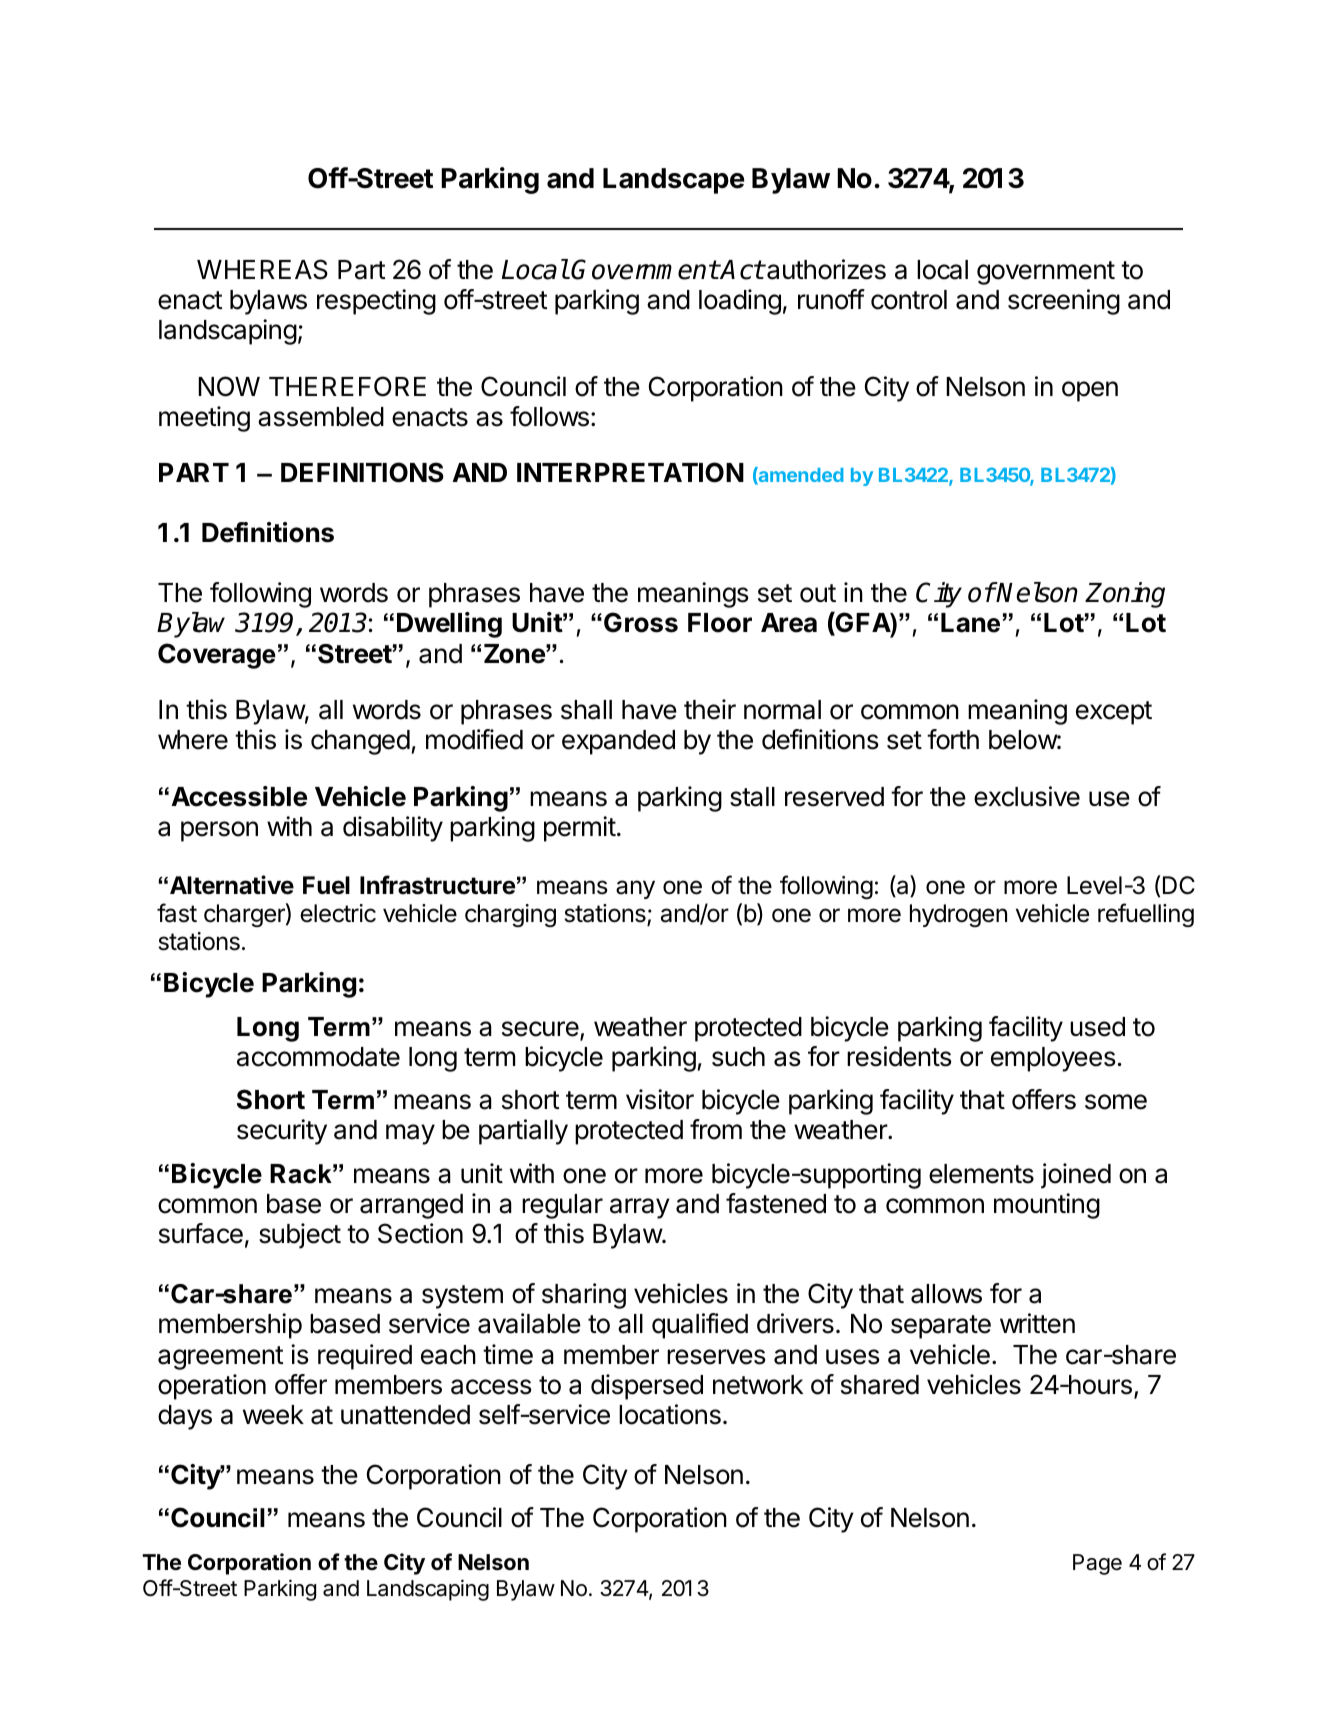  Describe the element at coordinates (1053, 1059) in the page. I see `employees` at that location.
